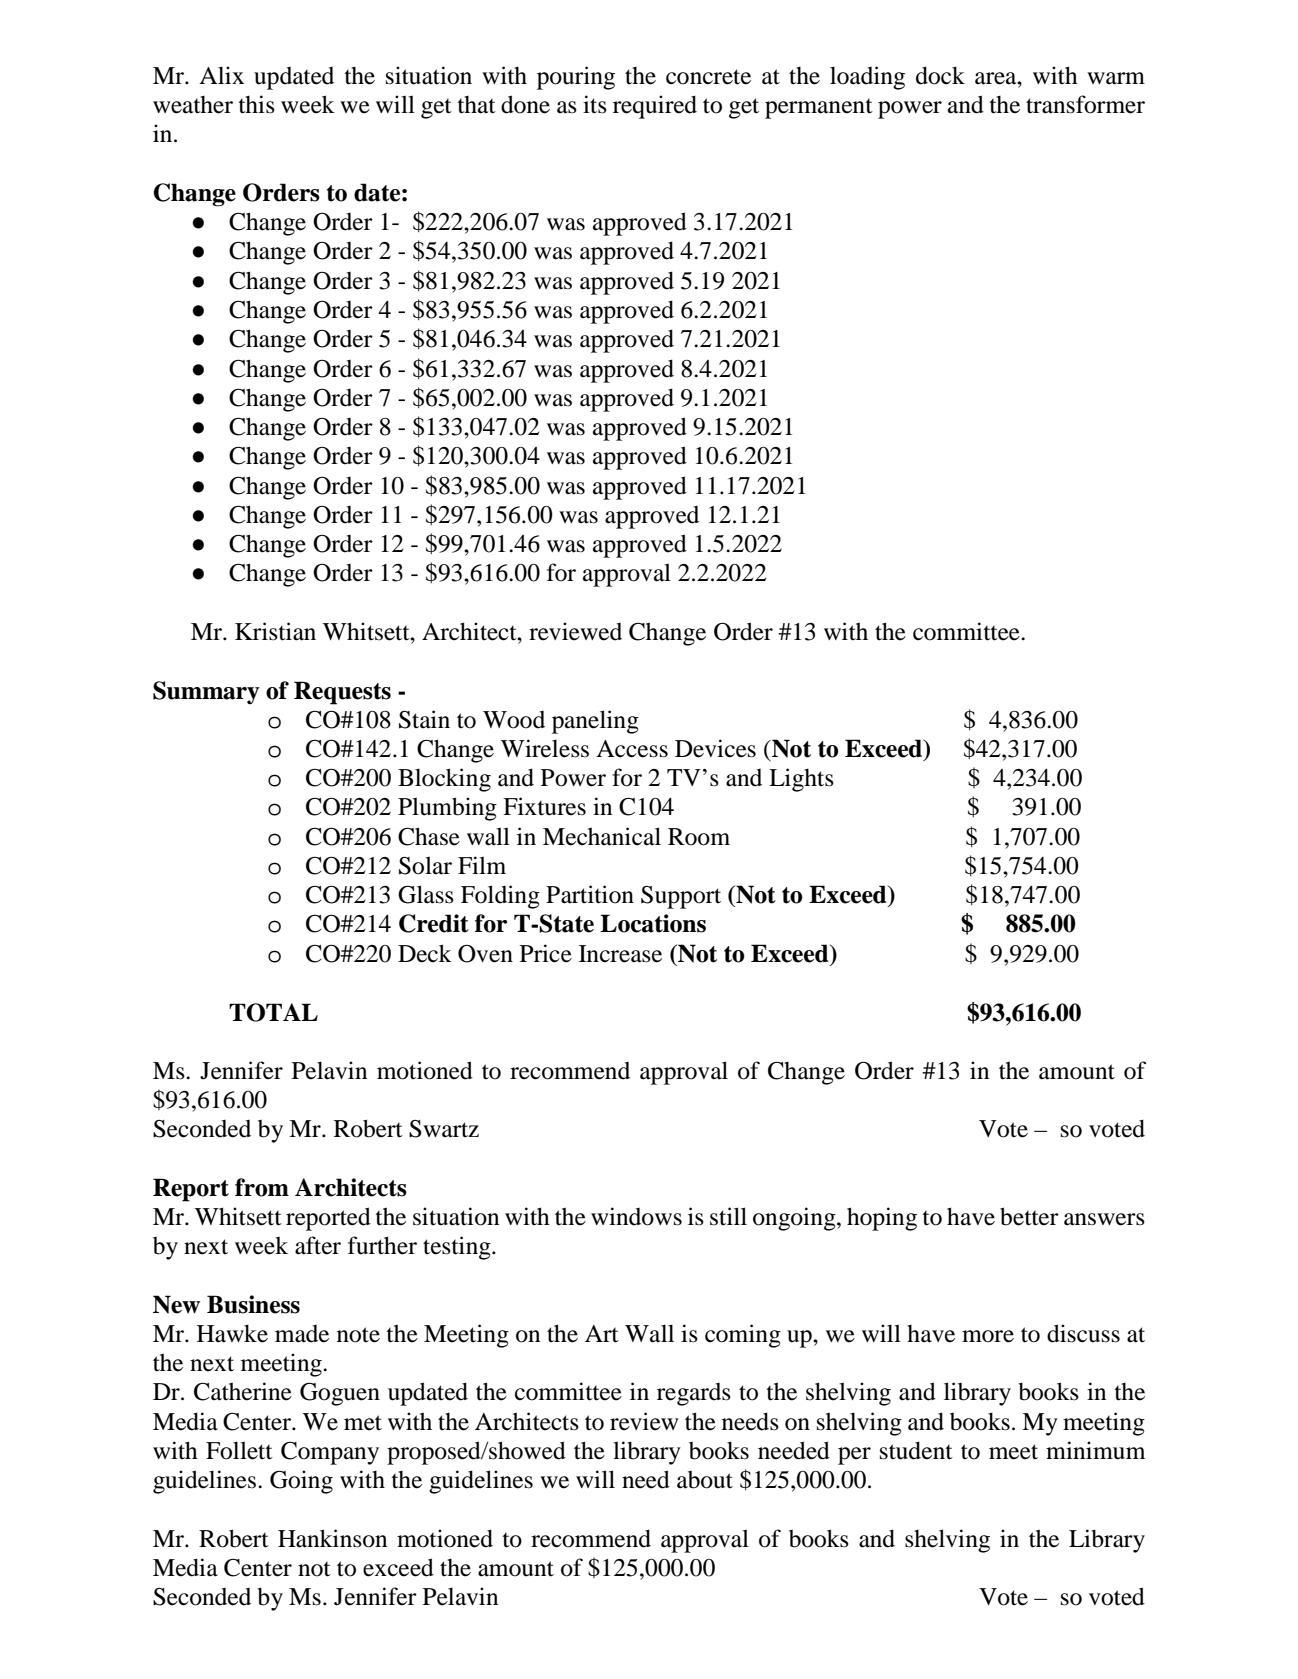 The height and width of the screenshot is (1679, 1298). I want to click on Company, so click(330, 1453).
